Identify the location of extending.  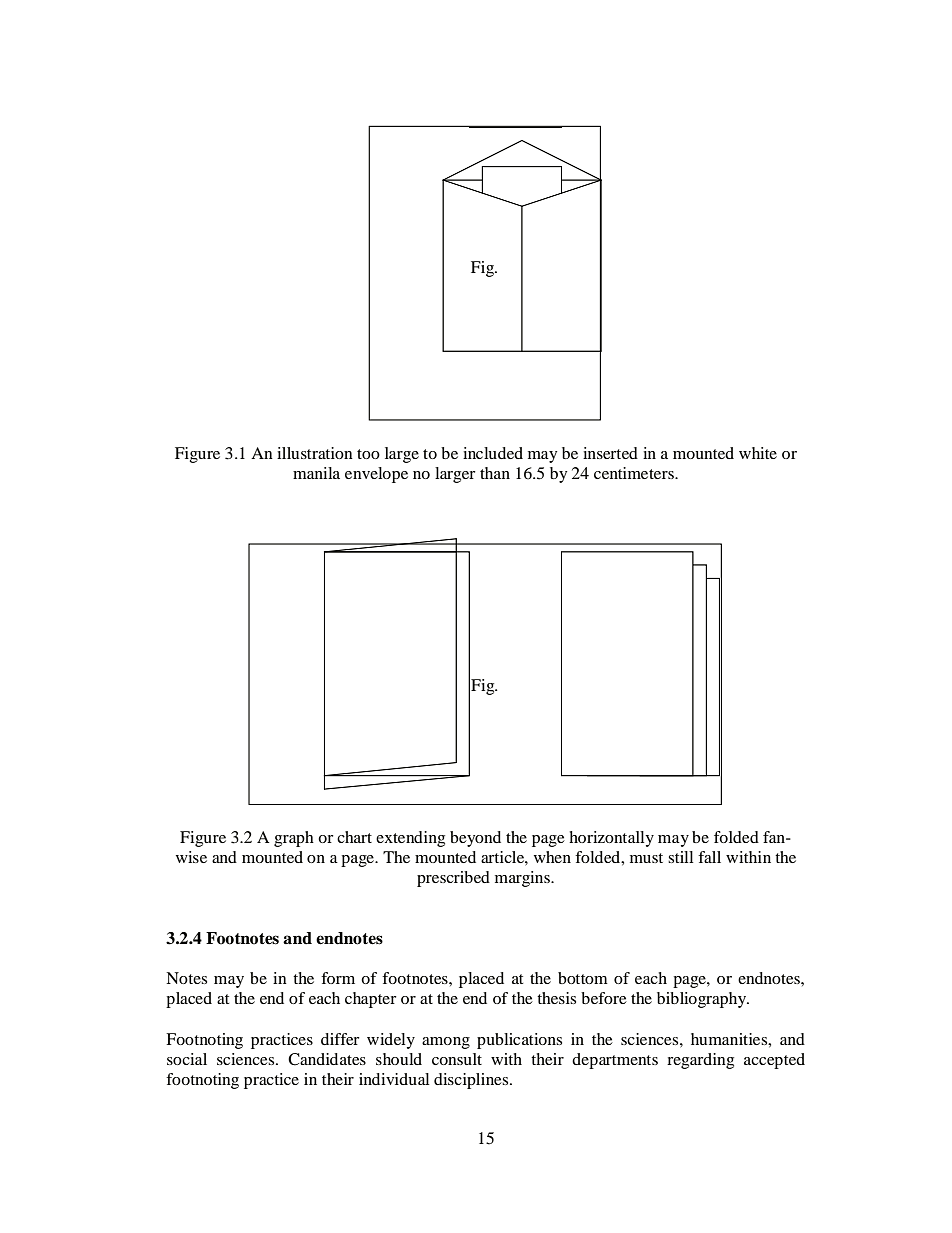
(410, 839).
